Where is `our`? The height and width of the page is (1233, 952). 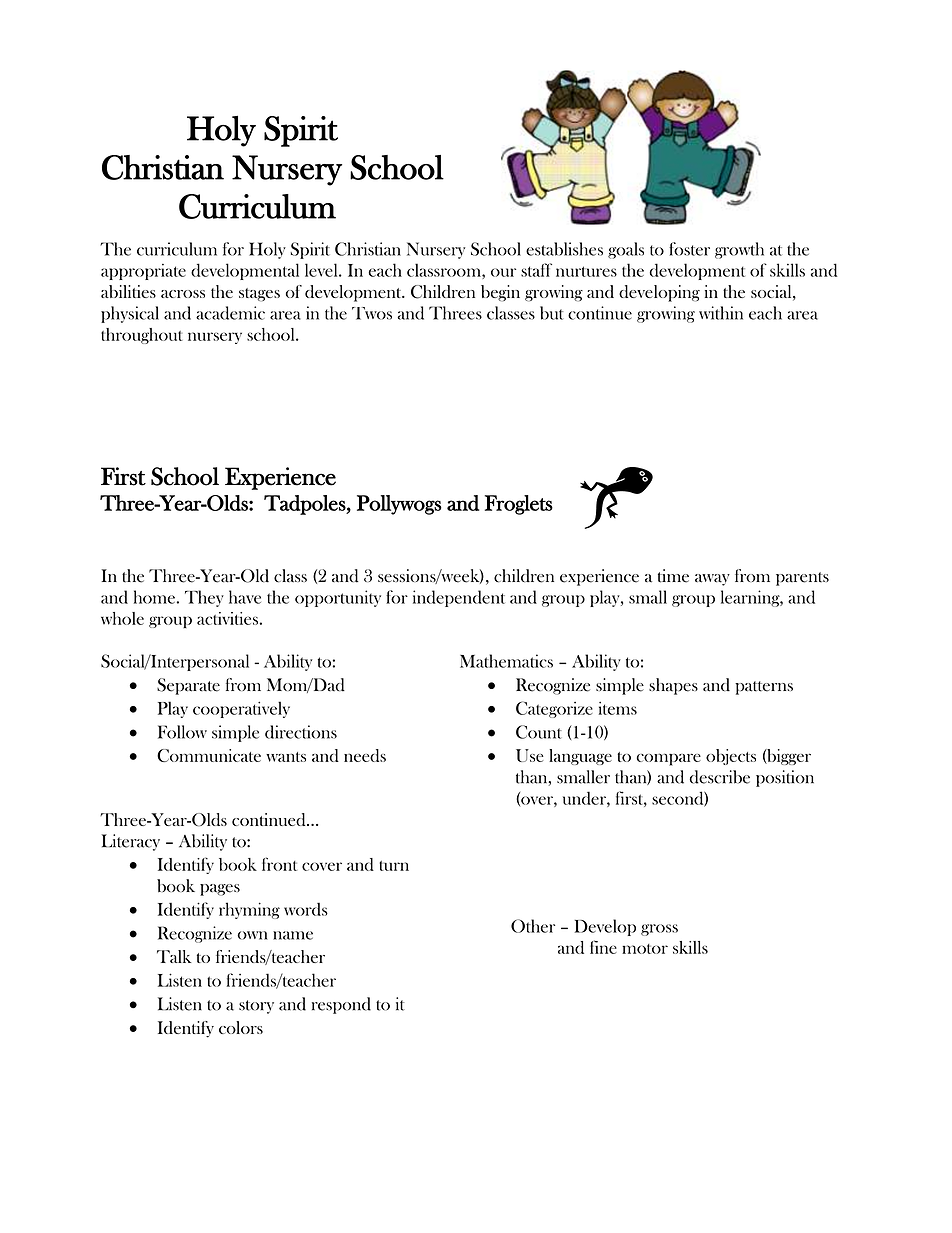 our is located at coordinates (503, 272).
